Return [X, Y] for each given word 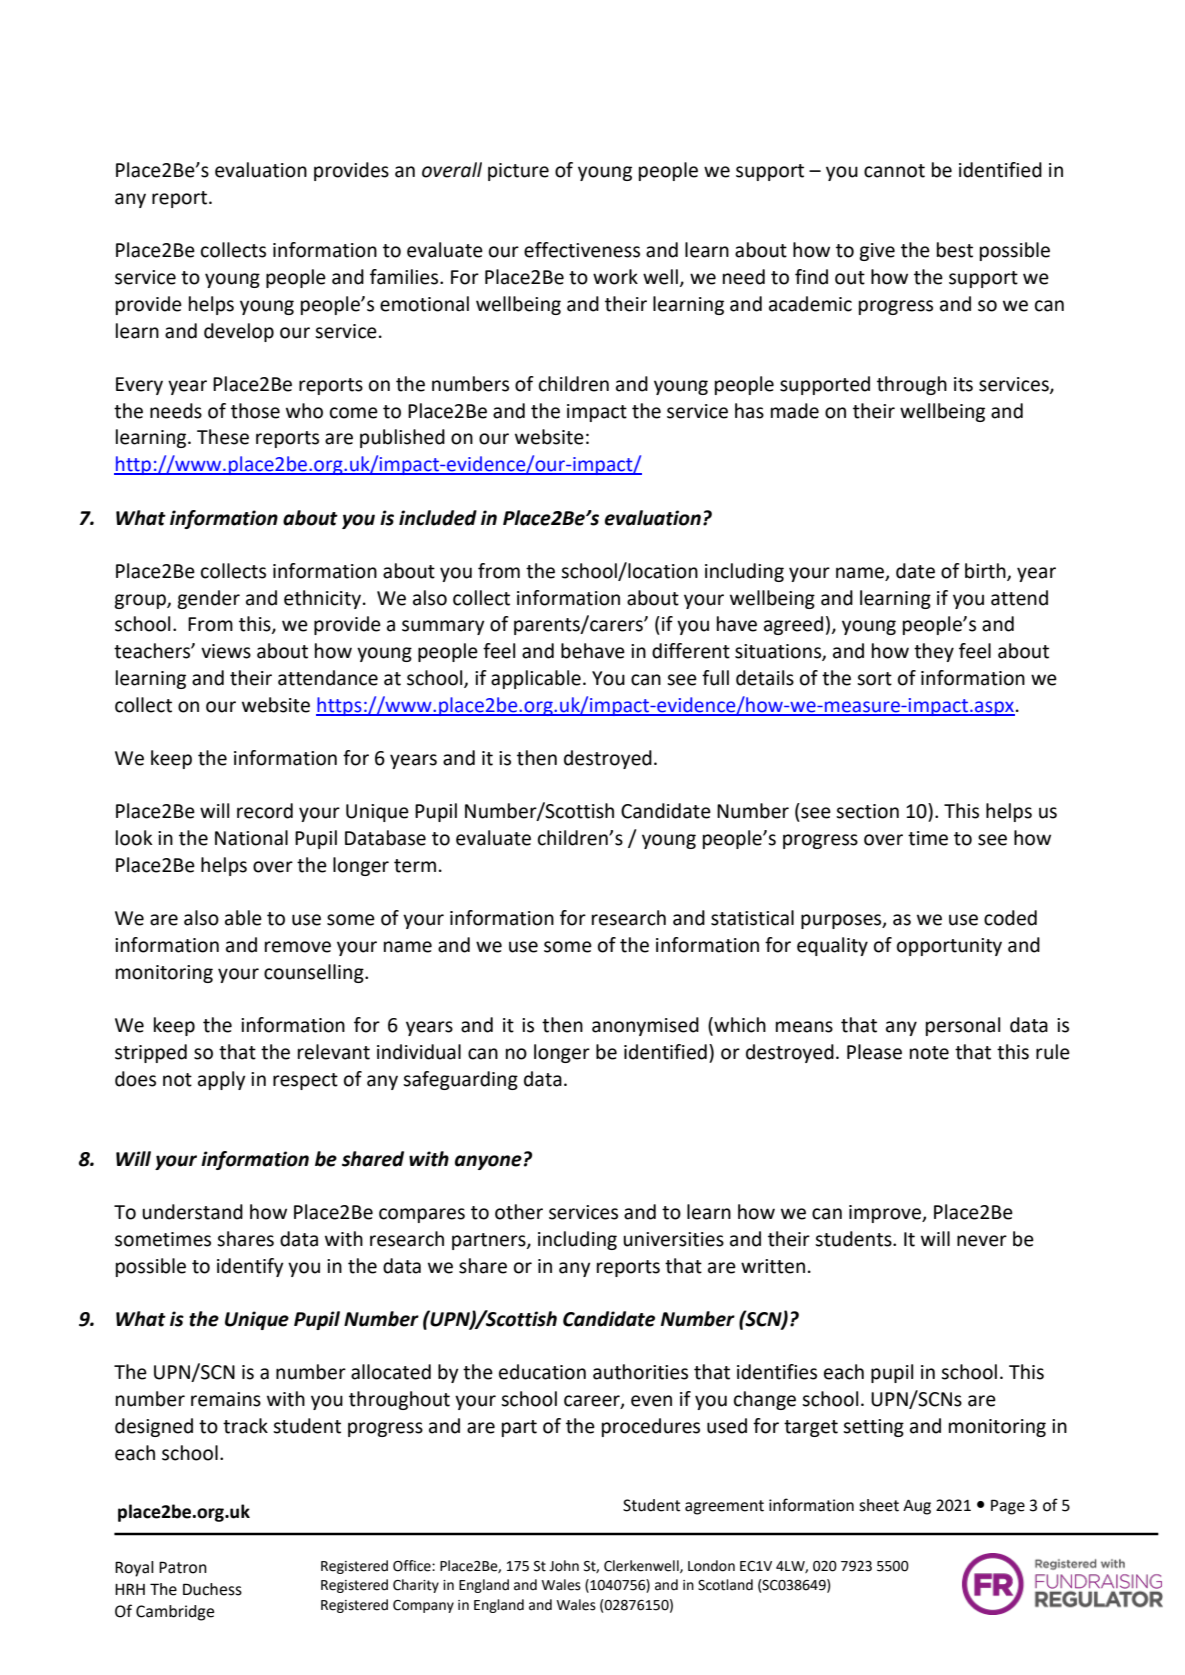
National [251, 838]
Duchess [212, 1589]
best [955, 250]
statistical [752, 918]
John [564, 1566]
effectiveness [582, 250]
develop [239, 332]
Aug [917, 1507]
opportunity [949, 947]
